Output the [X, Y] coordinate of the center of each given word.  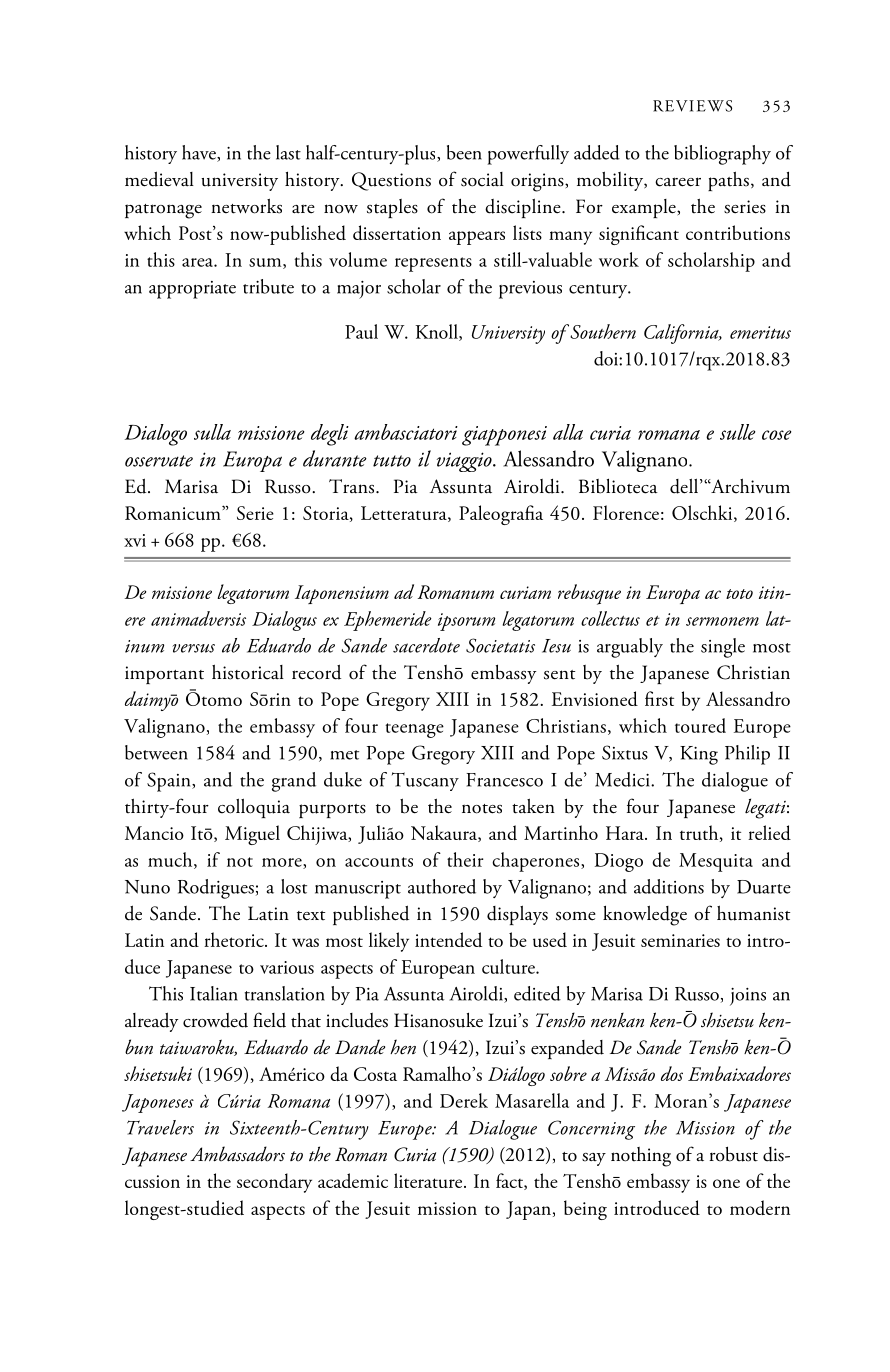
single [723, 648]
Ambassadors [237, 1154]
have [200, 153]
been [464, 152]
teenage [414, 730]
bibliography [722, 155]
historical [248, 672]
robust [733, 1154]
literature [429, 1180]
